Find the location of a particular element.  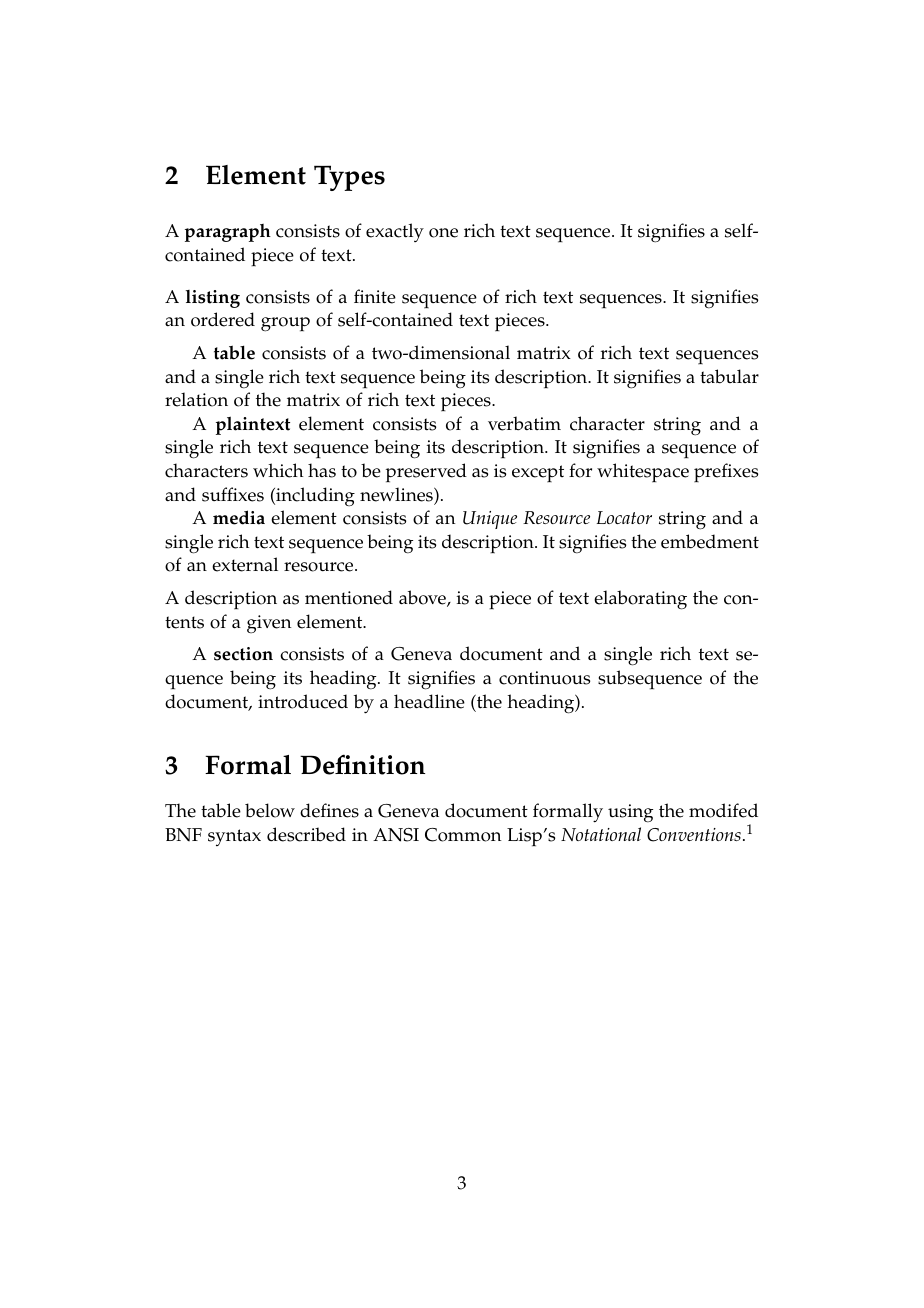

above is located at coordinates (423, 598).
